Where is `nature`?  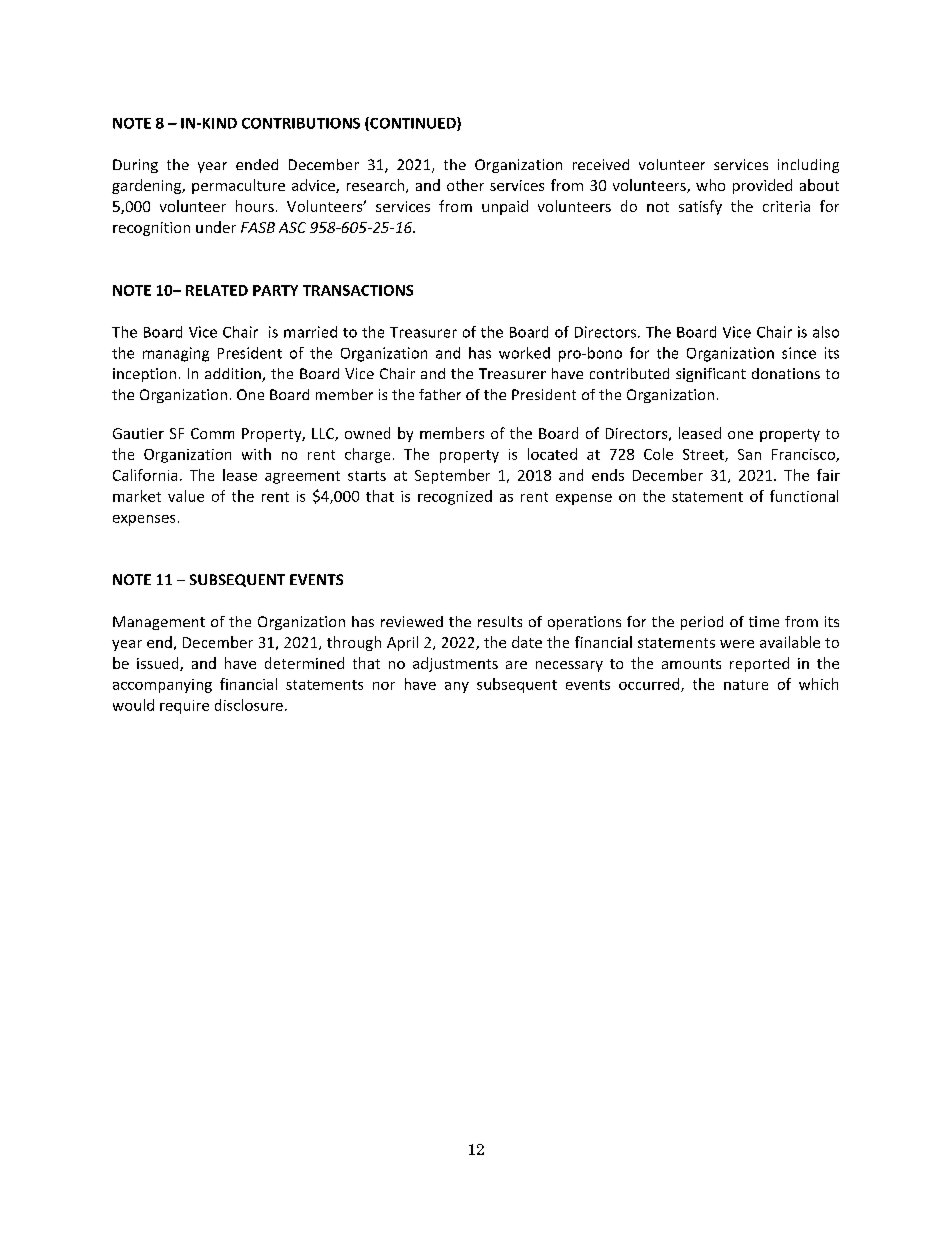
nature is located at coordinates (746, 685).
